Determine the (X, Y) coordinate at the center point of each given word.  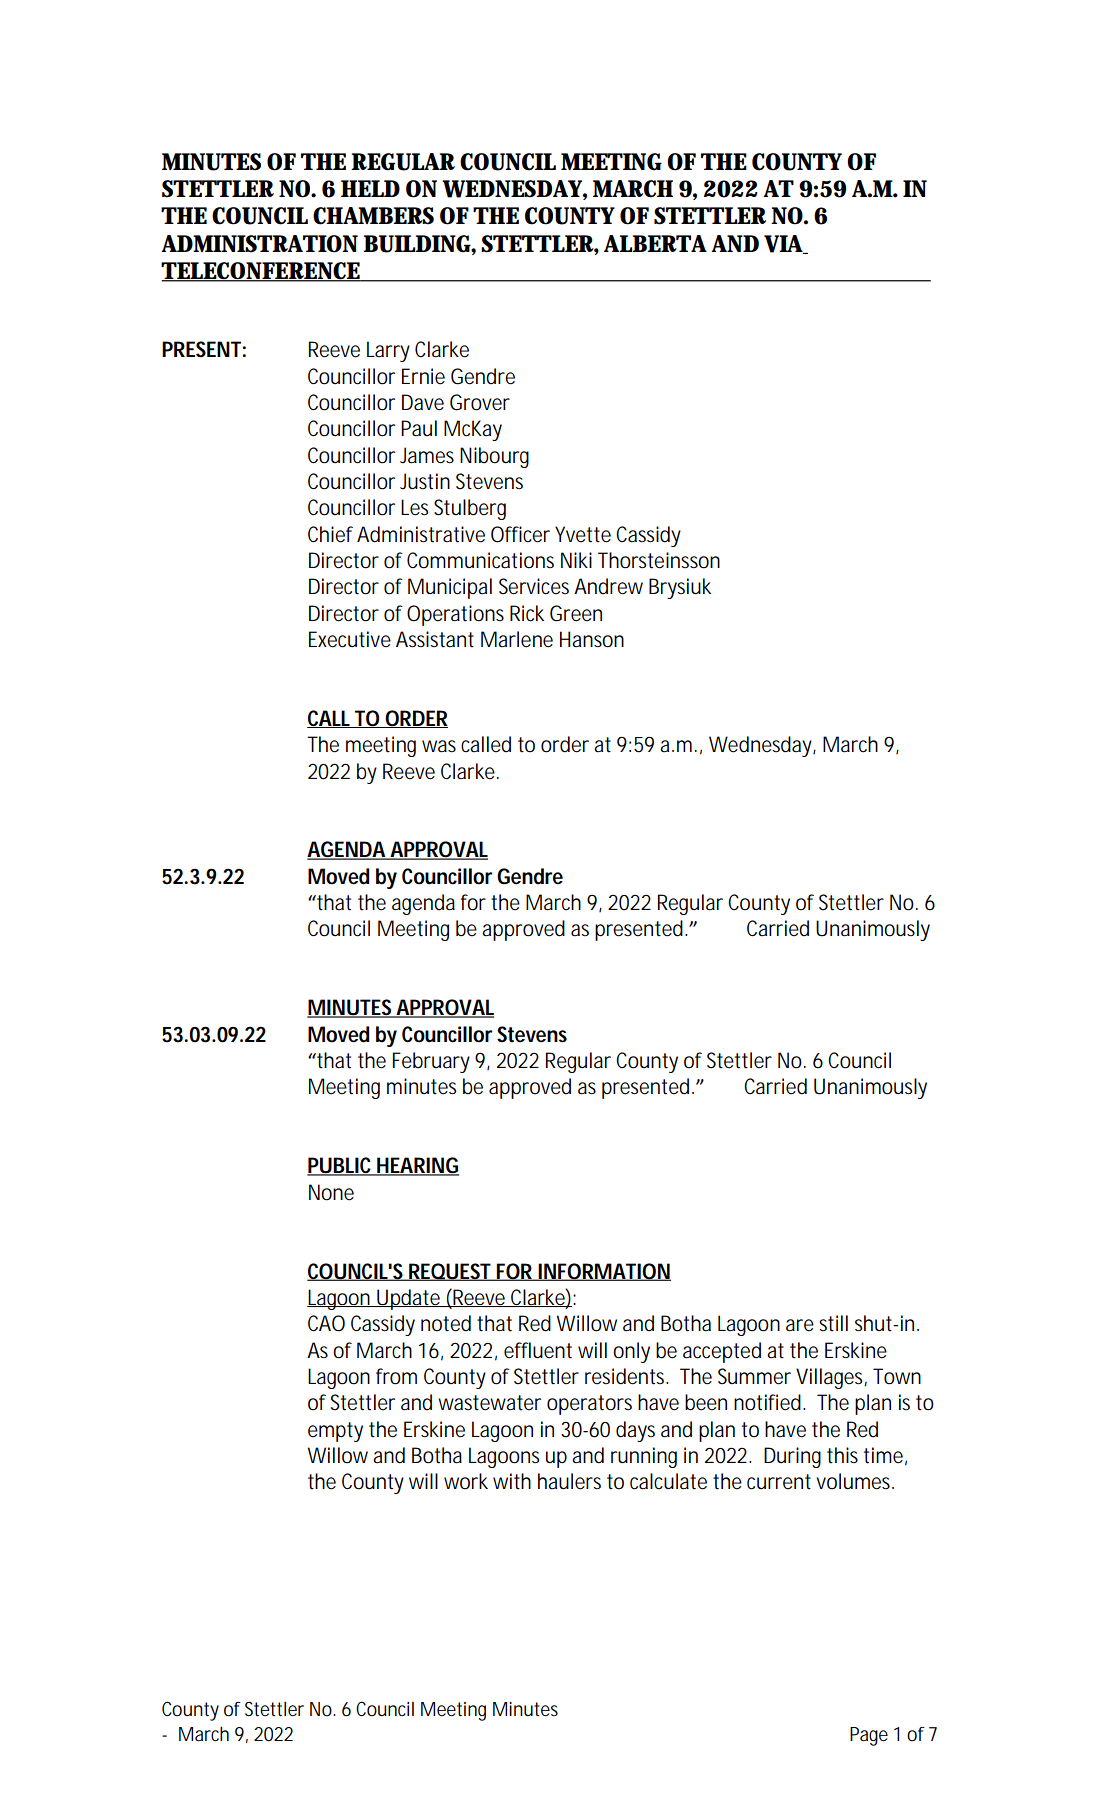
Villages (831, 1378)
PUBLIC (341, 1166)
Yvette (583, 534)
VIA (785, 244)
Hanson (592, 639)
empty (335, 1432)
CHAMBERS (373, 216)
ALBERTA (655, 243)
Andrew (608, 586)
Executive (350, 639)
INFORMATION (604, 1272)
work (466, 1481)
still (833, 1323)
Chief (330, 534)
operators (589, 1405)
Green (576, 613)
